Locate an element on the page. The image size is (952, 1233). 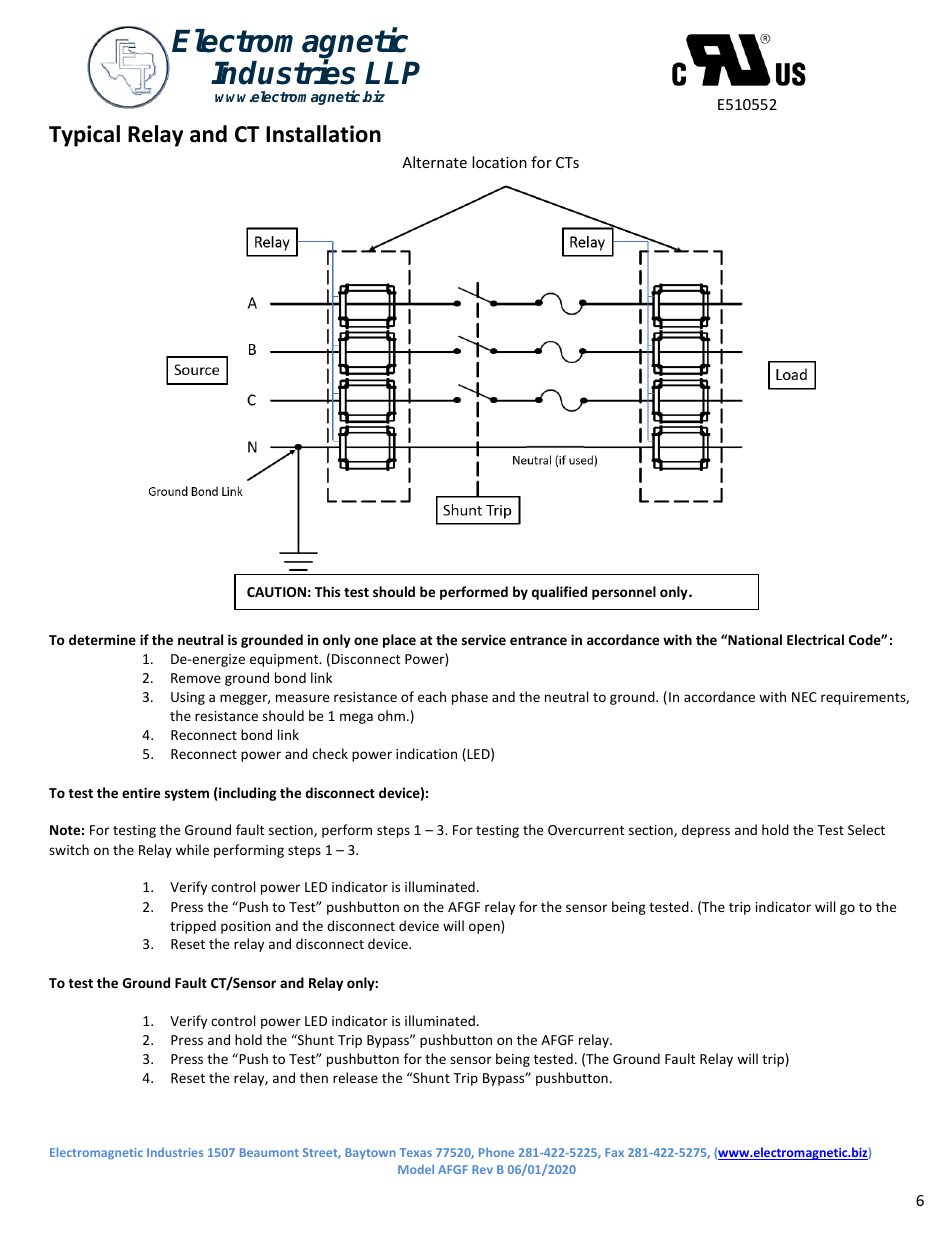
Phone is located at coordinates (496, 1152).
